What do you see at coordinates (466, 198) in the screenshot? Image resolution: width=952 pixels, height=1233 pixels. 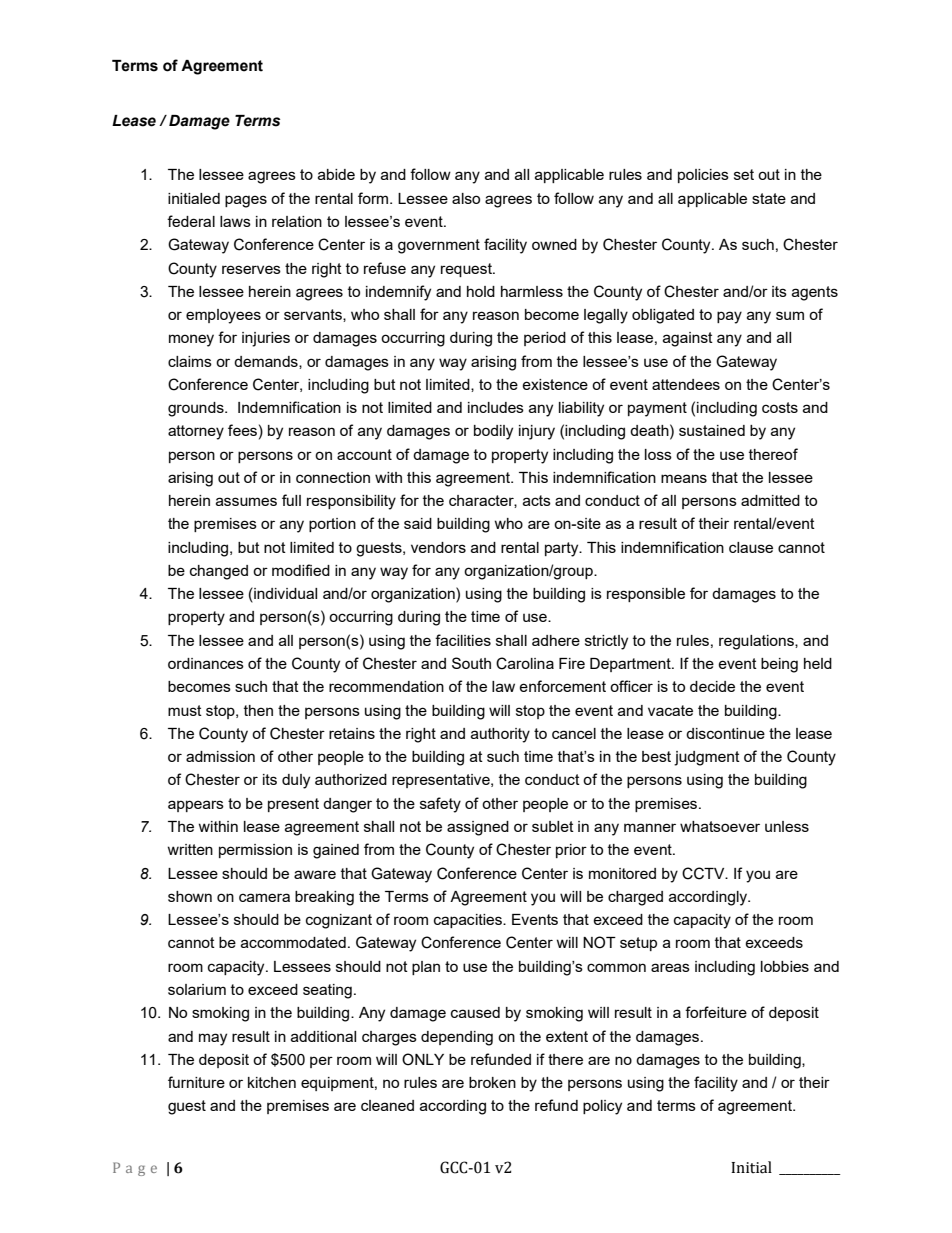 I see `also` at bounding box center [466, 198].
